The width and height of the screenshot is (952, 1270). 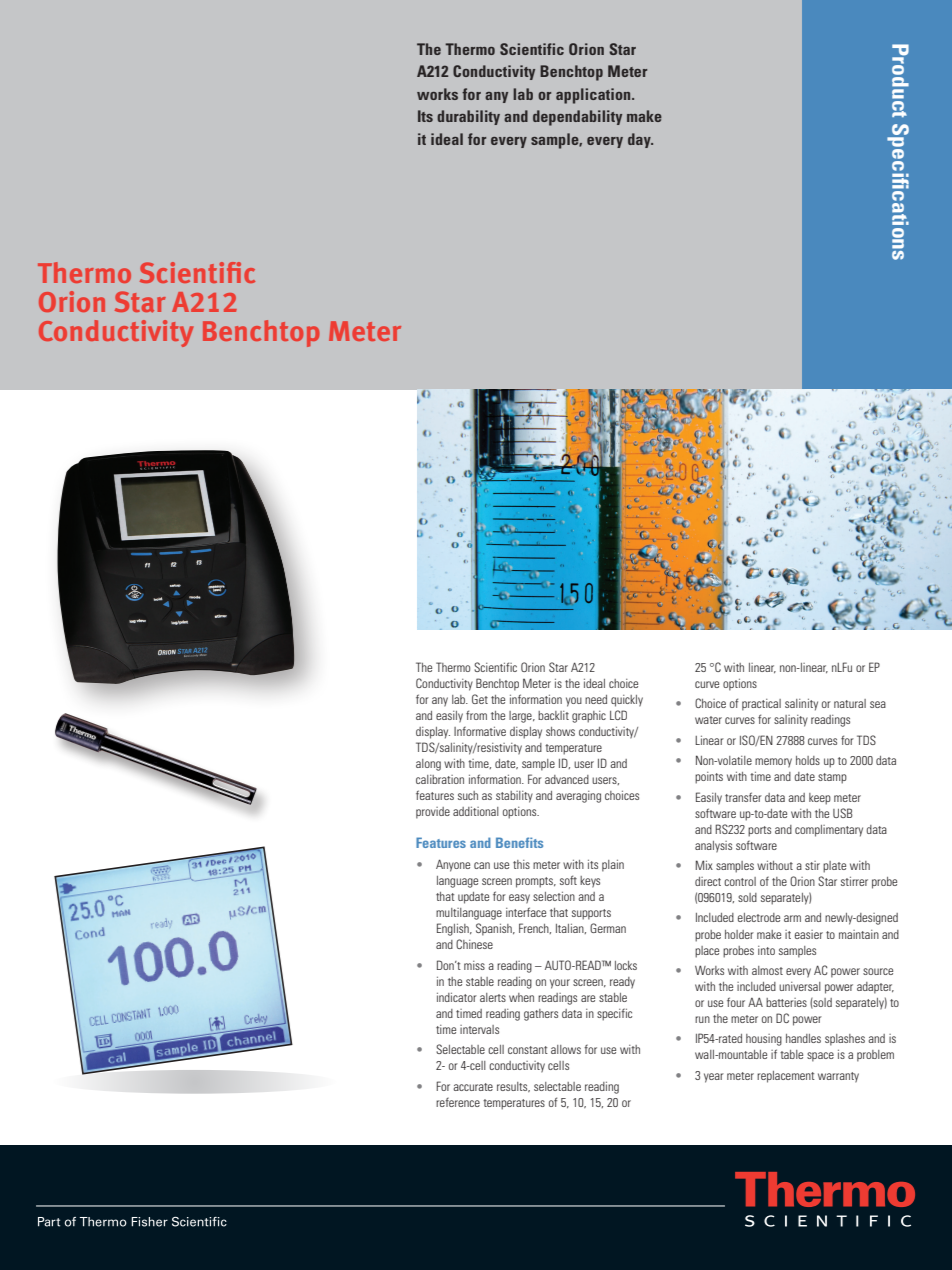 What do you see at coordinates (627, 701) in the screenshot?
I see `quickly` at bounding box center [627, 701].
